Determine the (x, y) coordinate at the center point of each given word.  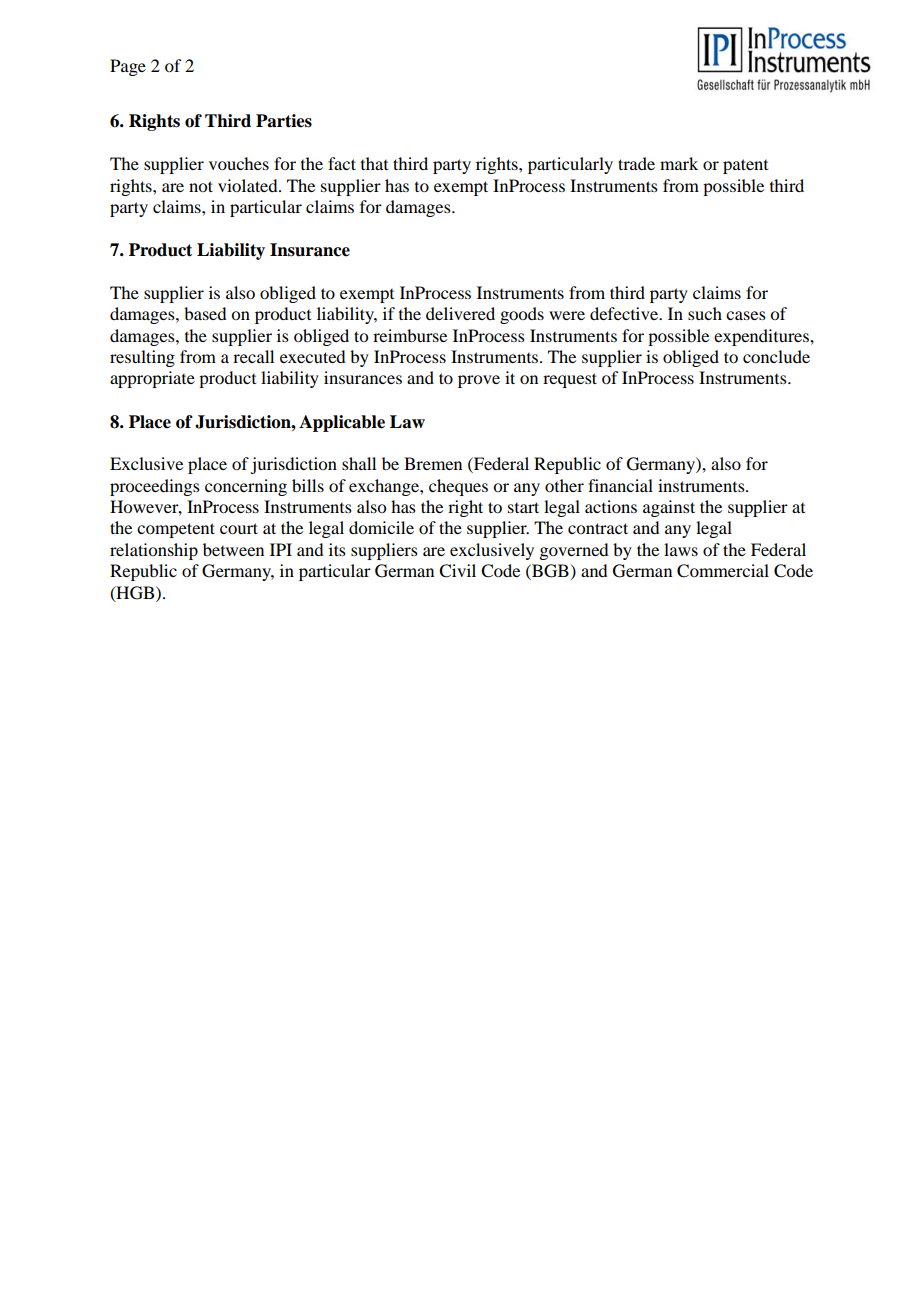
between (233, 549)
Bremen (433, 463)
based (205, 313)
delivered (460, 313)
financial (620, 485)
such (705, 313)
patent (745, 166)
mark (679, 163)
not (201, 186)
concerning (246, 487)
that (374, 163)
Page (128, 67)
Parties (284, 121)
